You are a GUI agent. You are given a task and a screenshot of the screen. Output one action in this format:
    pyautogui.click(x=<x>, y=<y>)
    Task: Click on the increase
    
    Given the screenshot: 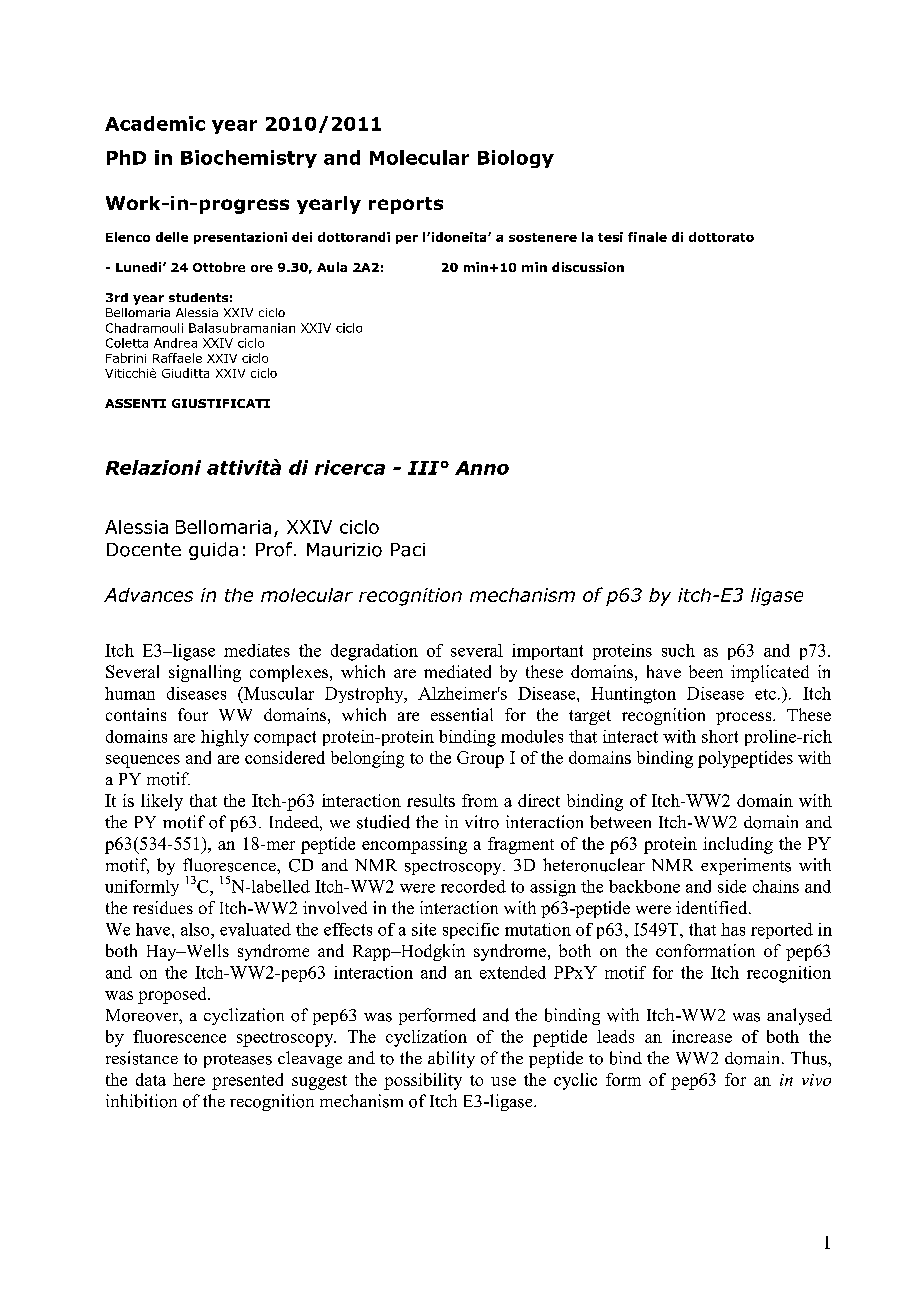 What is the action you would take?
    pyautogui.click(x=702, y=1036)
